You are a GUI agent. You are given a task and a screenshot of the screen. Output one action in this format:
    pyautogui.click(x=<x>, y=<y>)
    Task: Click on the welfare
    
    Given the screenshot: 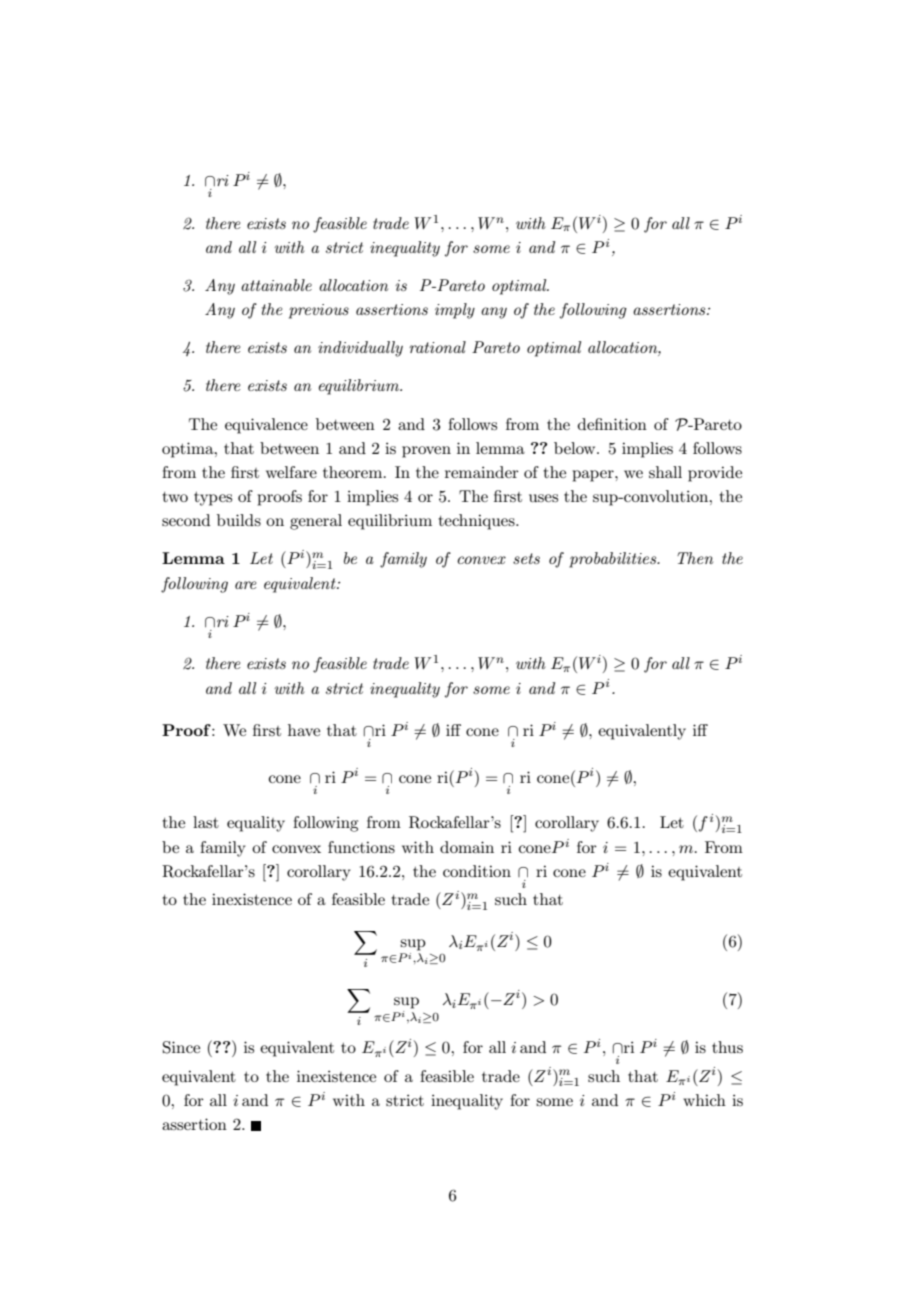 What is the action you would take?
    pyautogui.click(x=291, y=472)
